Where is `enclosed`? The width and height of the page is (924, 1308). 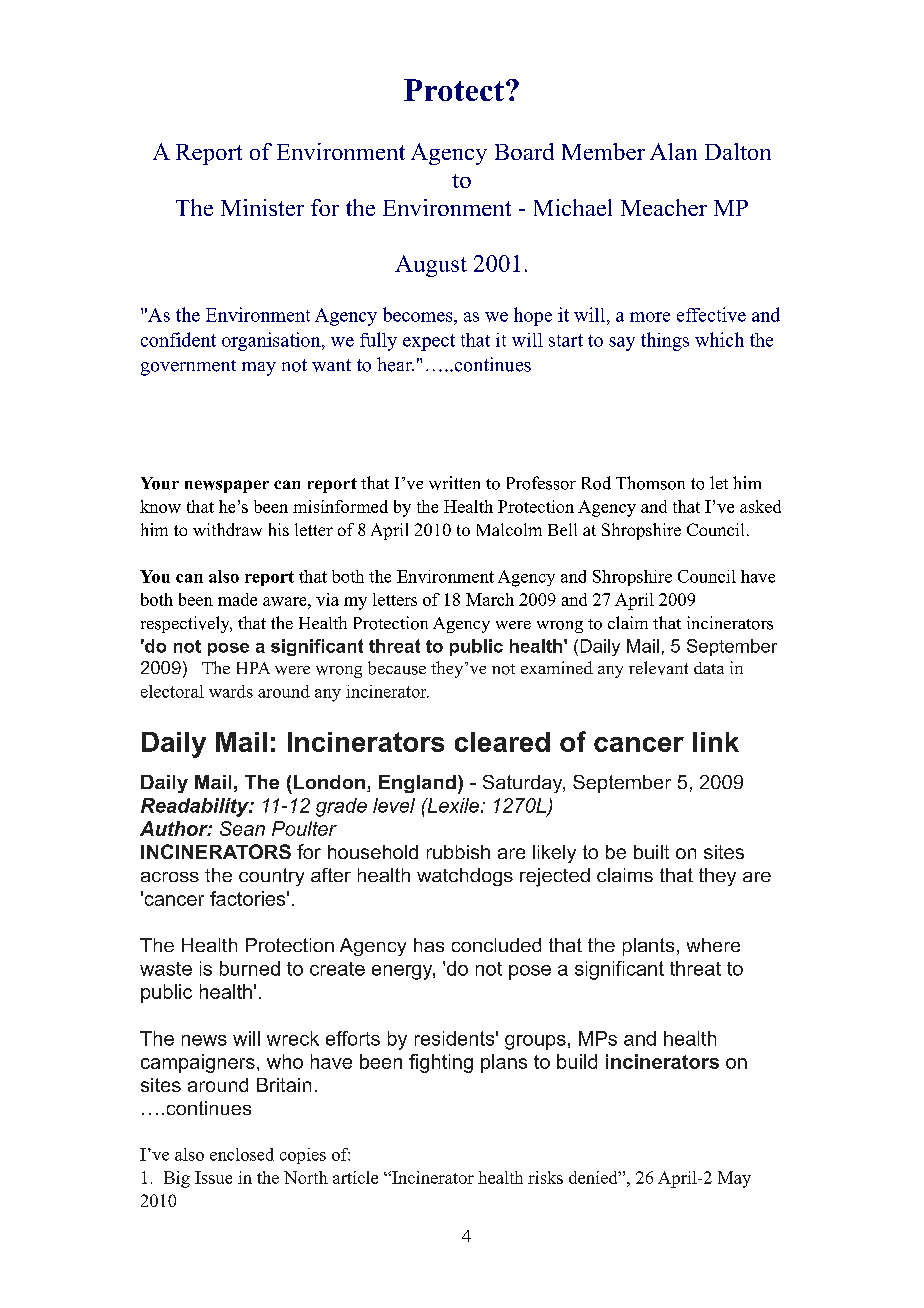
enclosed is located at coordinates (242, 1154).
